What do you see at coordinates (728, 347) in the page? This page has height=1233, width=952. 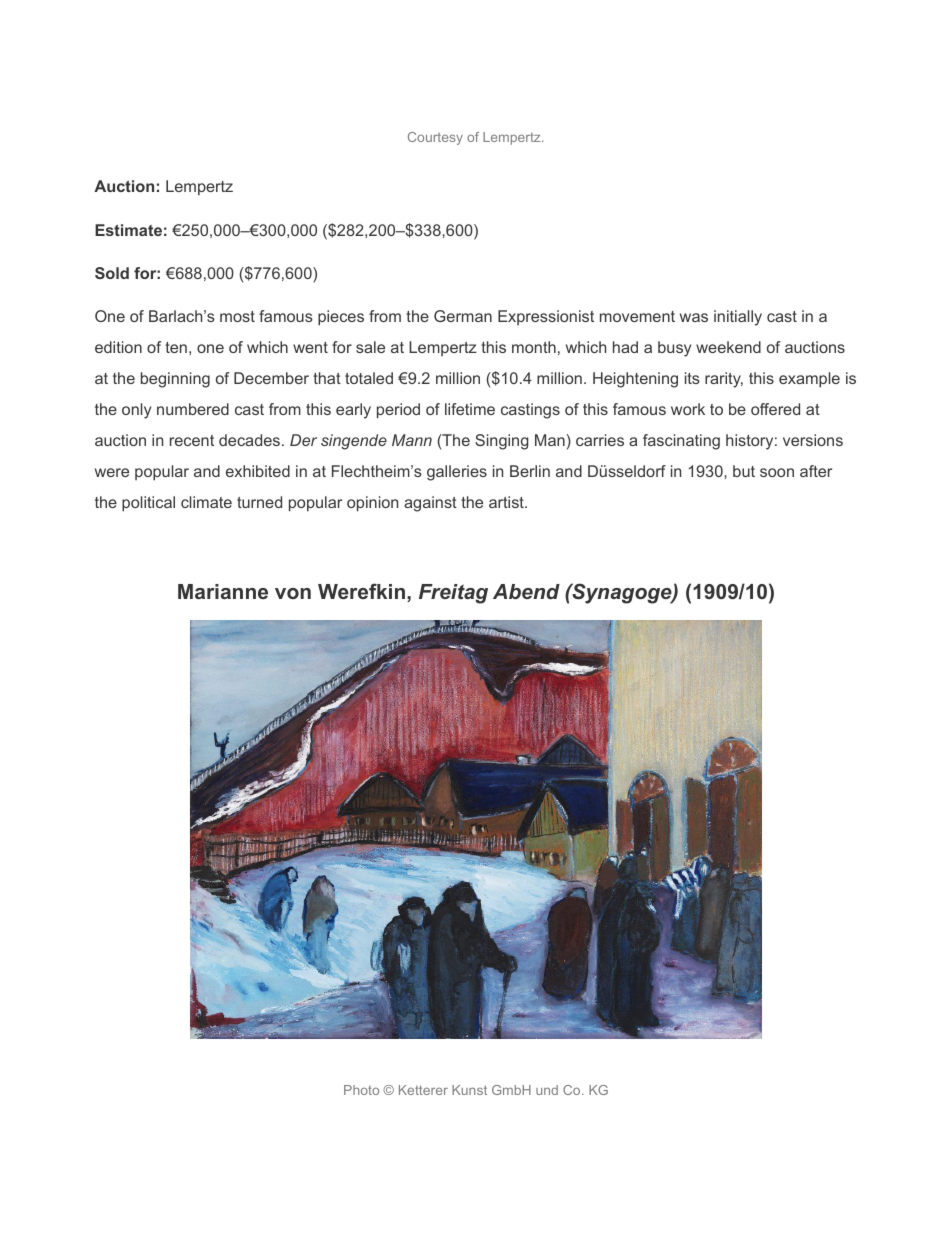 I see `weekend` at bounding box center [728, 347].
